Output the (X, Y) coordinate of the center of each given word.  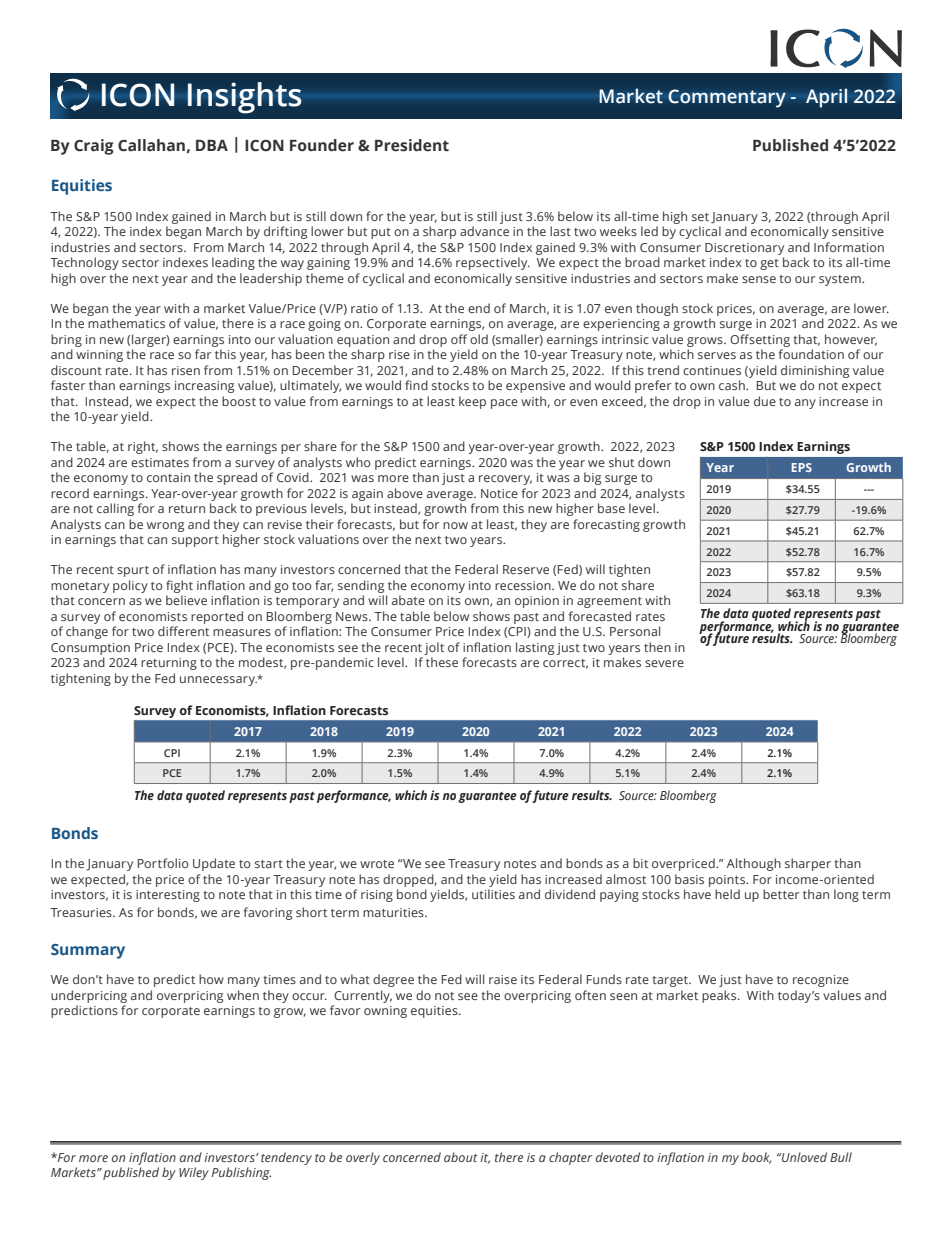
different (183, 631)
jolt (434, 648)
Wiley (194, 1173)
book (756, 1158)
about (461, 1157)
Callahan (151, 145)
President (412, 145)
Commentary (727, 98)
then (657, 647)
